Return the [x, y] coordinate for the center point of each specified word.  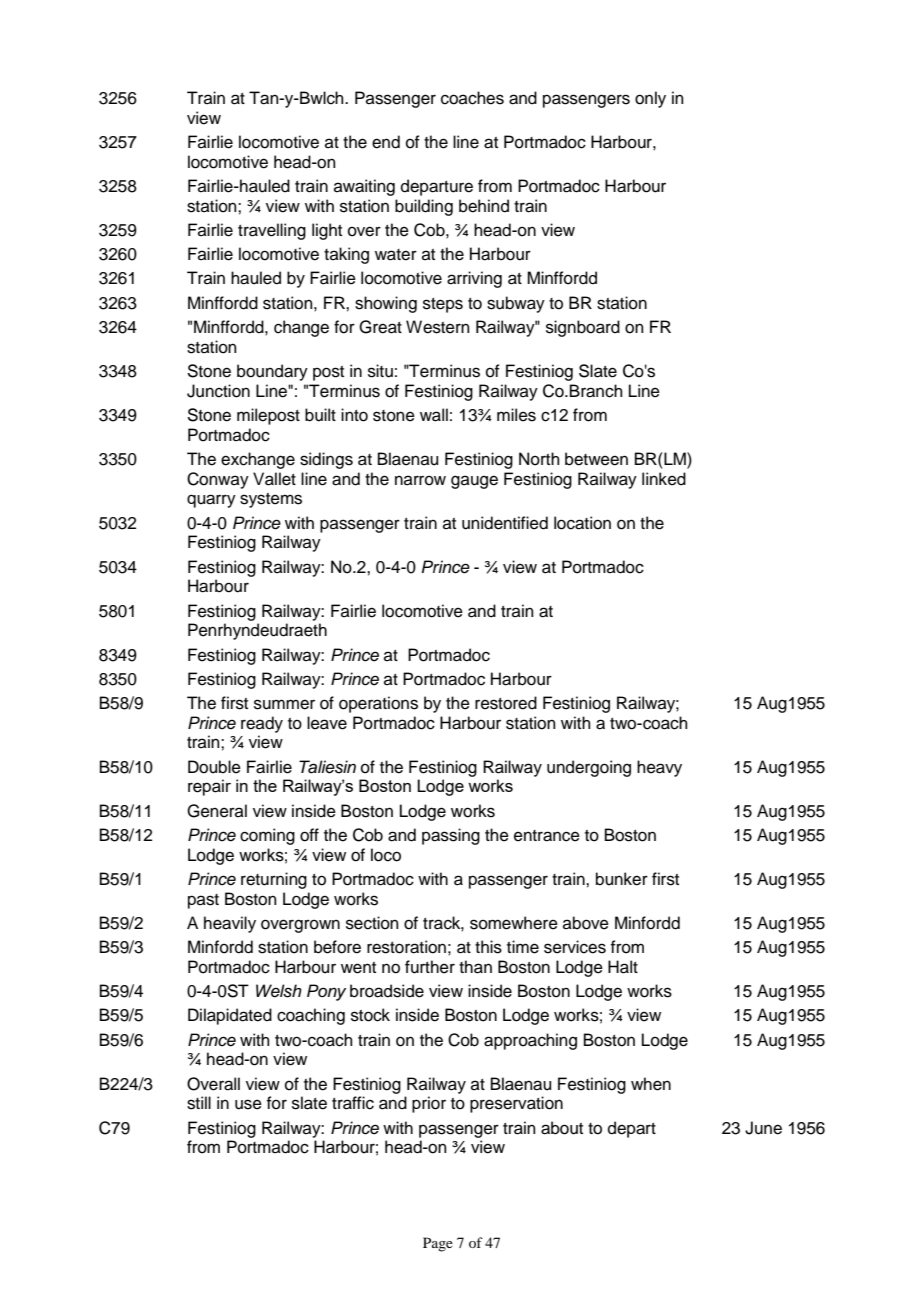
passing [451, 836]
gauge [474, 482]
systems [271, 500]
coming [267, 836]
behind [484, 206]
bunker [622, 879]
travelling [272, 231]
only [650, 99]
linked [664, 479]
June [763, 1128]
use [248, 1104]
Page [438, 1244]
